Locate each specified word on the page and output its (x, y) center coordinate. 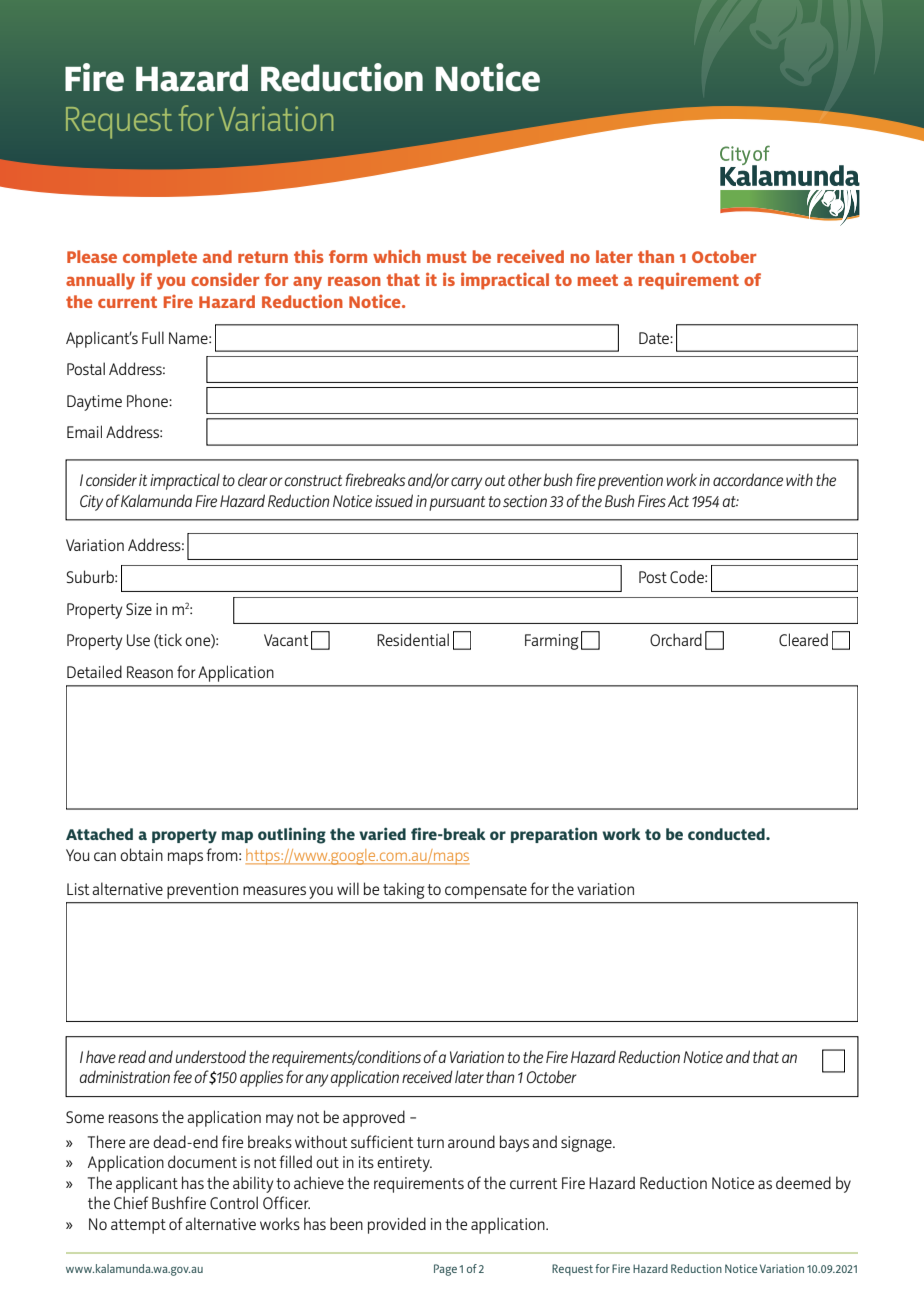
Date (655, 338)
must (446, 257)
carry (466, 483)
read (132, 1056)
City (91, 503)
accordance (748, 479)
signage (587, 1144)
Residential (413, 639)
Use (138, 640)
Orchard (676, 639)
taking (404, 890)
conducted (727, 834)
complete (160, 258)
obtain (141, 854)
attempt (138, 1226)
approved (374, 1118)
